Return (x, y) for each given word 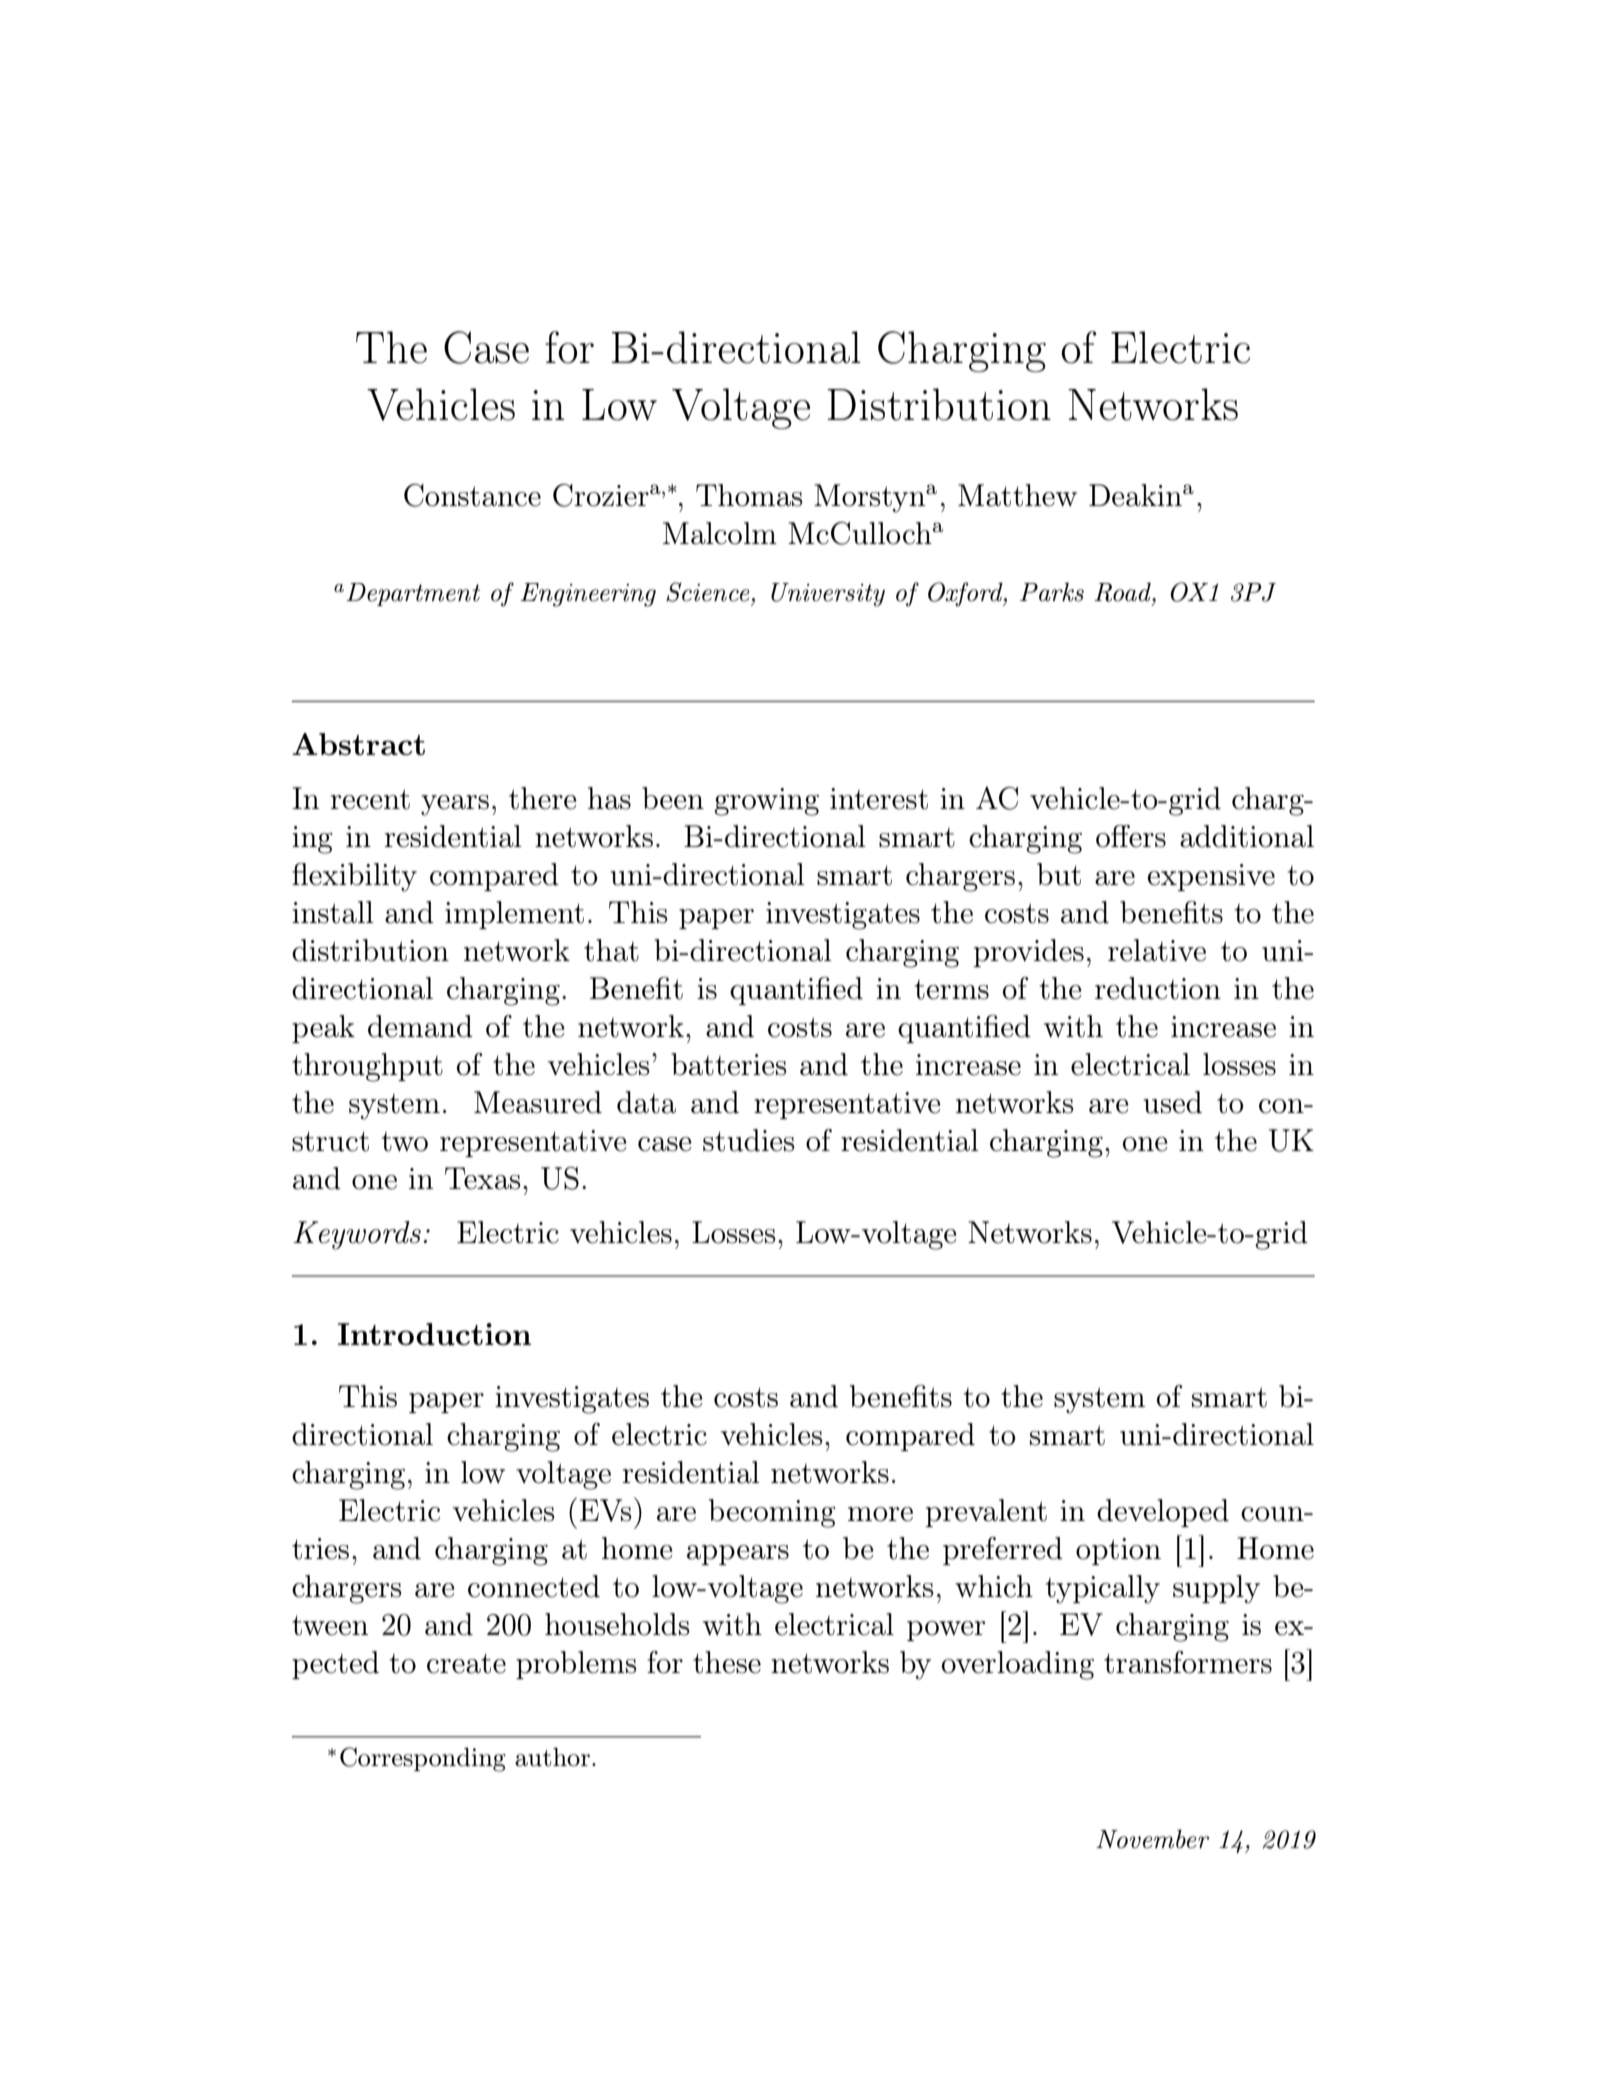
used (1172, 1102)
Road (1123, 592)
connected (534, 1586)
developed (1163, 1513)
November (1152, 1839)
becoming (772, 1513)
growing (766, 802)
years (455, 805)
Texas (482, 1178)
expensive (1211, 877)
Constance (472, 495)
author (552, 1757)
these (727, 1662)
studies (748, 1140)
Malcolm (720, 533)
